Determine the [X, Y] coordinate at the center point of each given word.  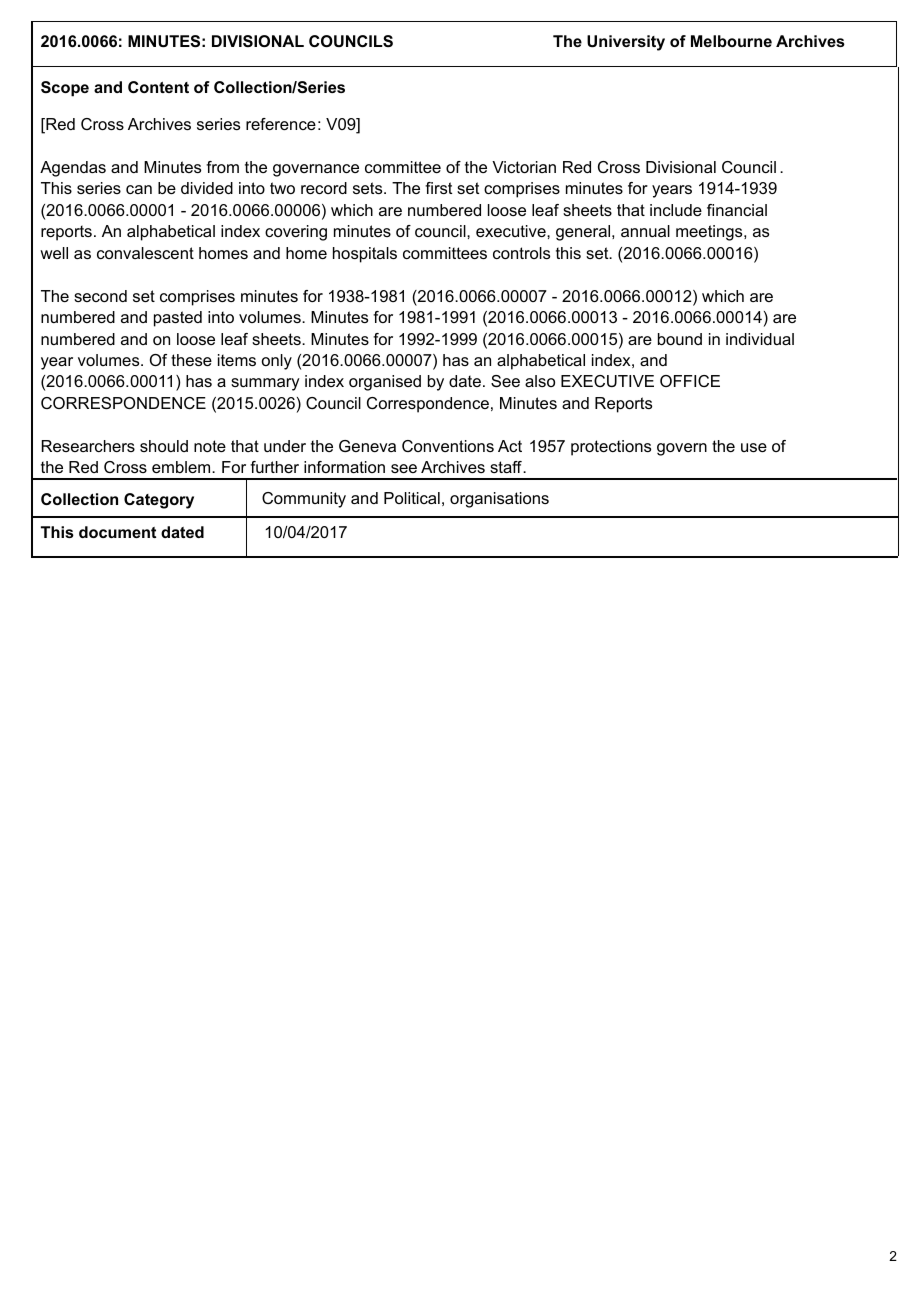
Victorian [524, 167]
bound [680, 339]
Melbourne [731, 41]
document [117, 532]
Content [158, 87]
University [626, 43]
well [54, 253]
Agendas [73, 169]
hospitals [365, 255]
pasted [178, 319]
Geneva [367, 446]
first [438, 188]
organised [385, 383]
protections [611, 448]
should [164, 446]
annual [645, 231]
